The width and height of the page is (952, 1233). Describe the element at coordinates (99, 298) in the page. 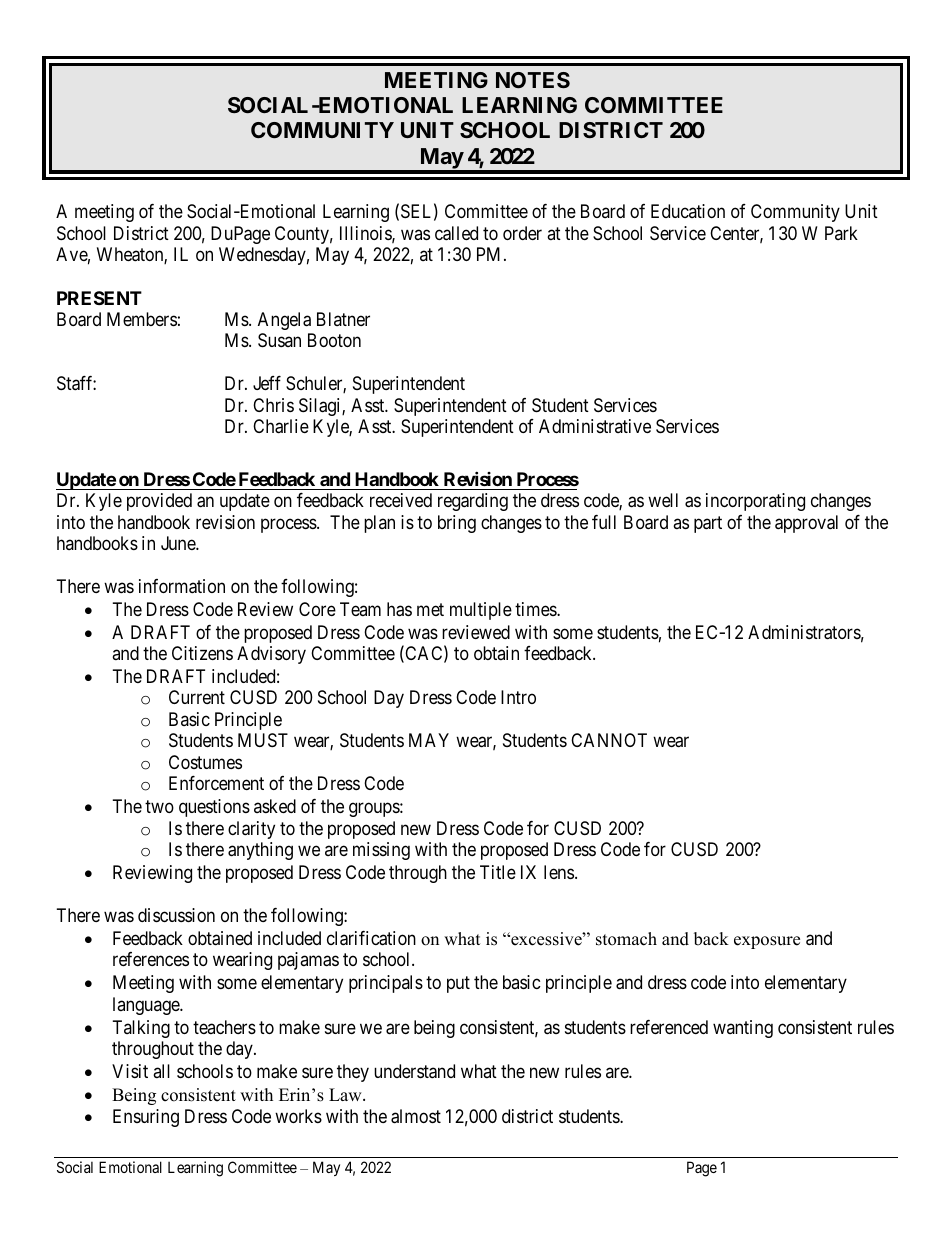

I see `PRESENT` at that location.
